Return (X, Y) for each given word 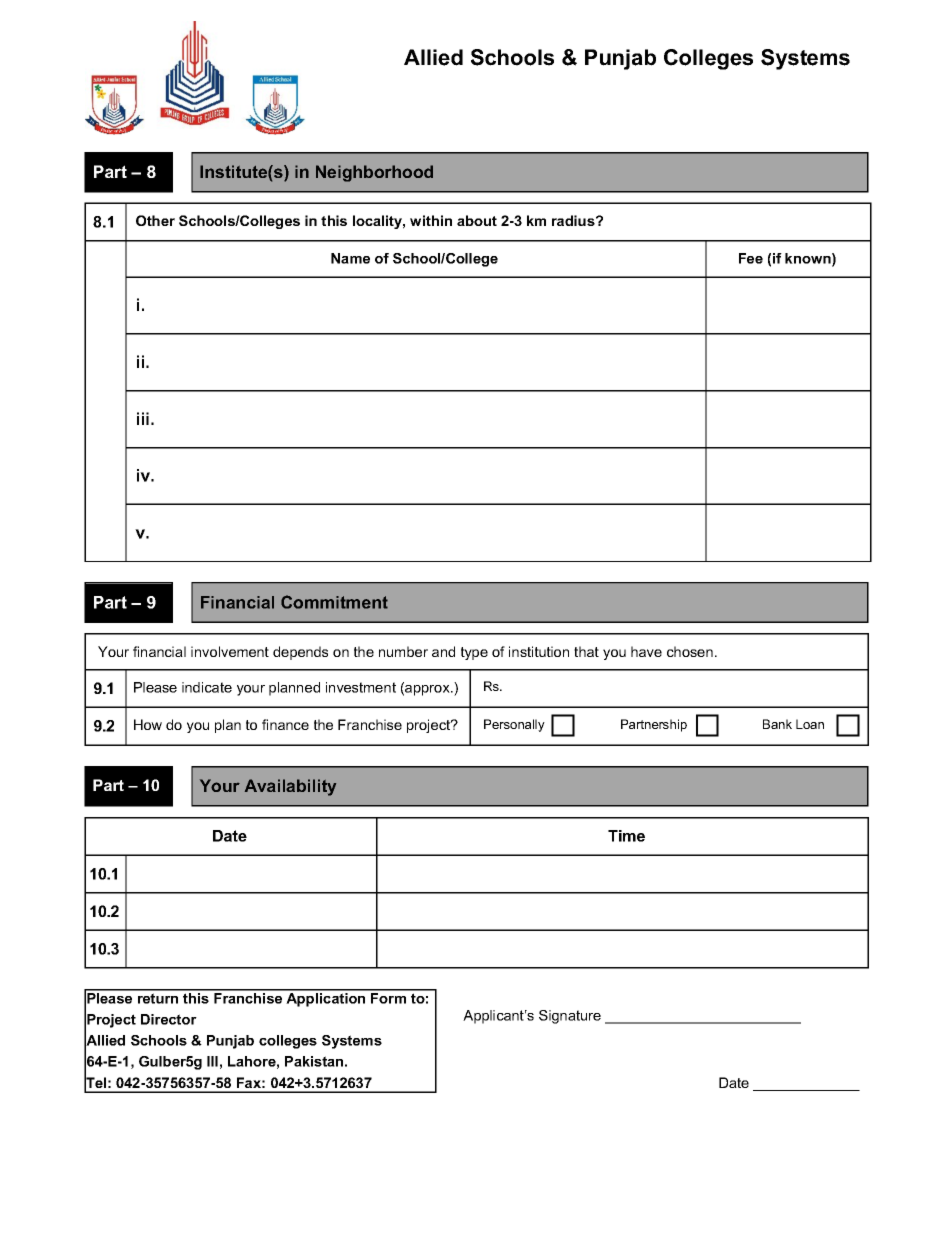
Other (155, 220)
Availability (290, 787)
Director (169, 1019)
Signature (570, 1017)
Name (350, 258)
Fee (751, 258)
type (474, 653)
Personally (514, 725)
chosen (690, 651)
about (477, 220)
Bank (777, 724)
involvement (230, 651)
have (646, 651)
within (431, 220)
